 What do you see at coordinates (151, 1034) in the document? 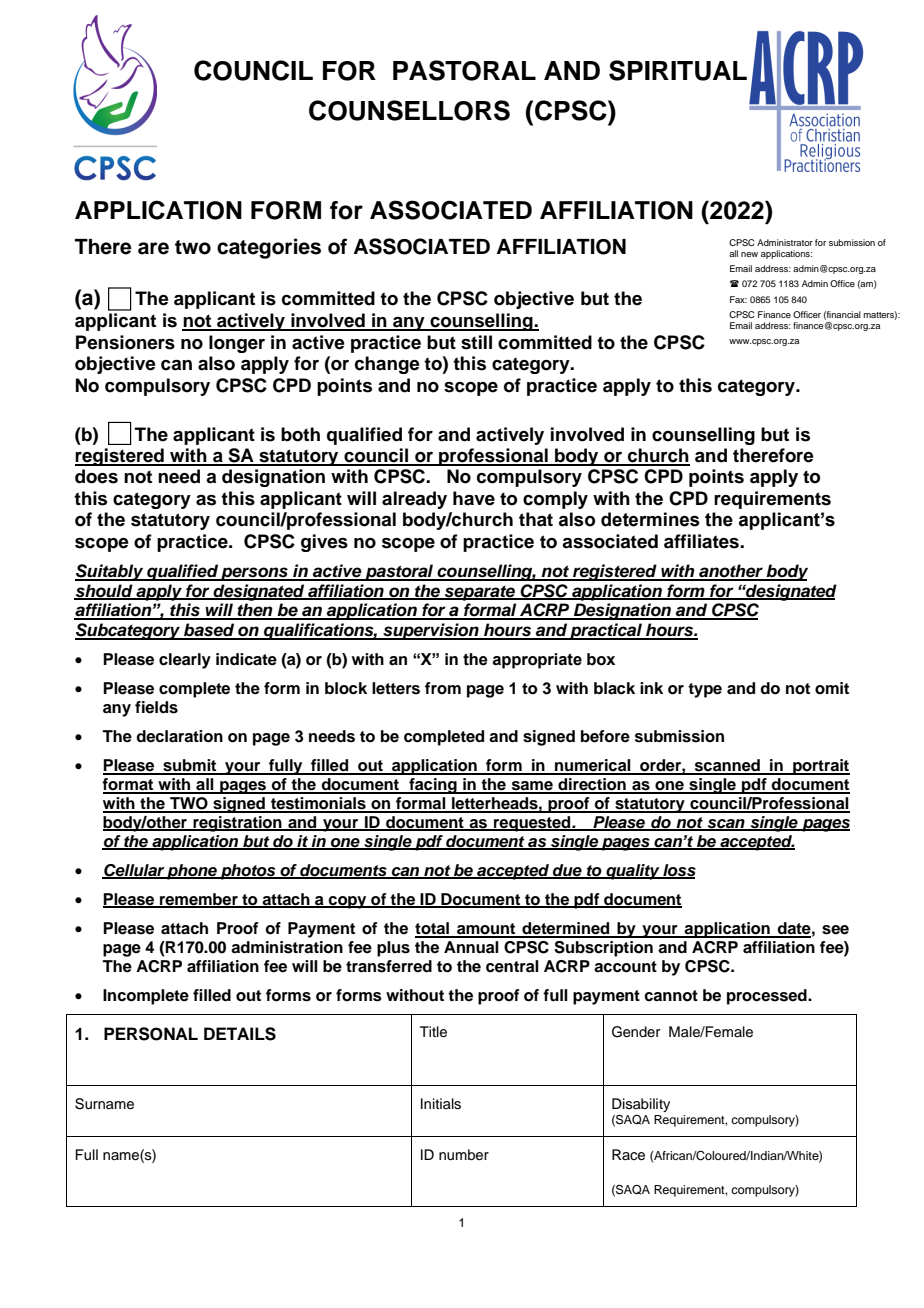
I see `PERSONAL` at bounding box center [151, 1034].
